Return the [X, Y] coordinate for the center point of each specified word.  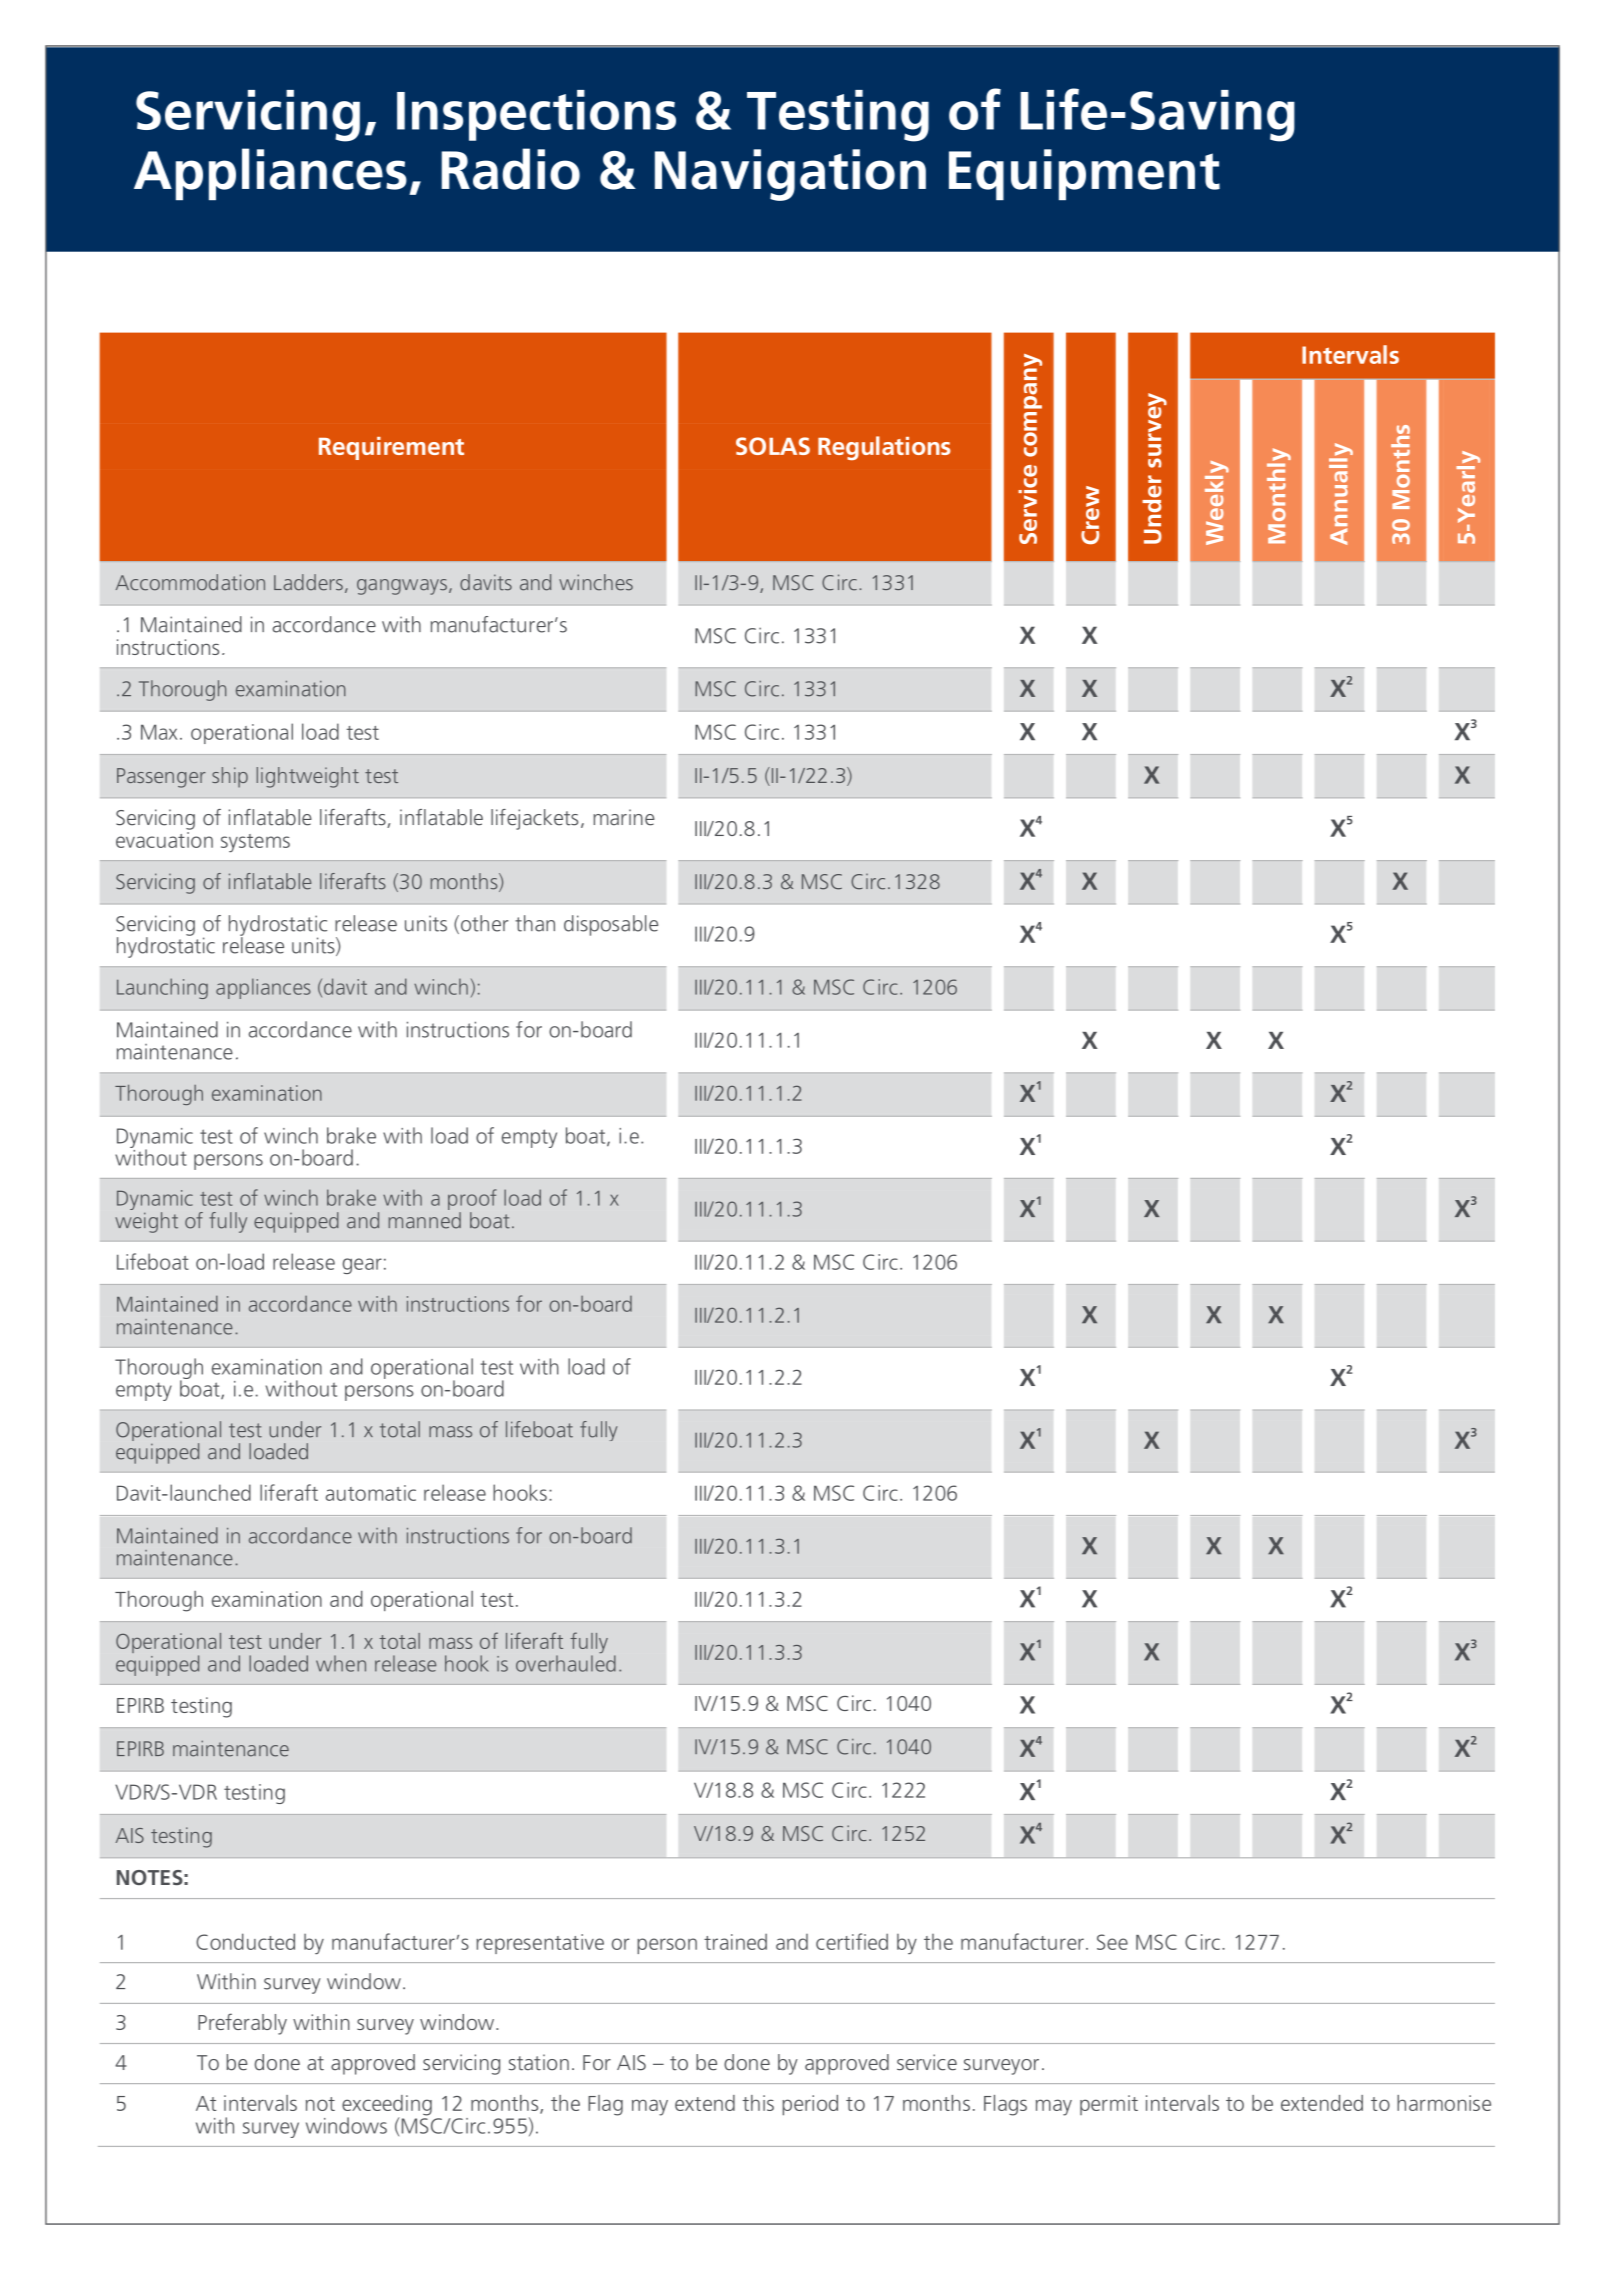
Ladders [308, 582]
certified [852, 1941]
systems [255, 843]
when [341, 1663]
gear [362, 1266]
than [535, 923]
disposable [611, 925]
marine [624, 817]
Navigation [790, 175]
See [1112, 1942]
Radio [511, 169]
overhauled [566, 1663]
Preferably [242, 2024]
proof [472, 1199]
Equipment [1084, 174]
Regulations [884, 448]
